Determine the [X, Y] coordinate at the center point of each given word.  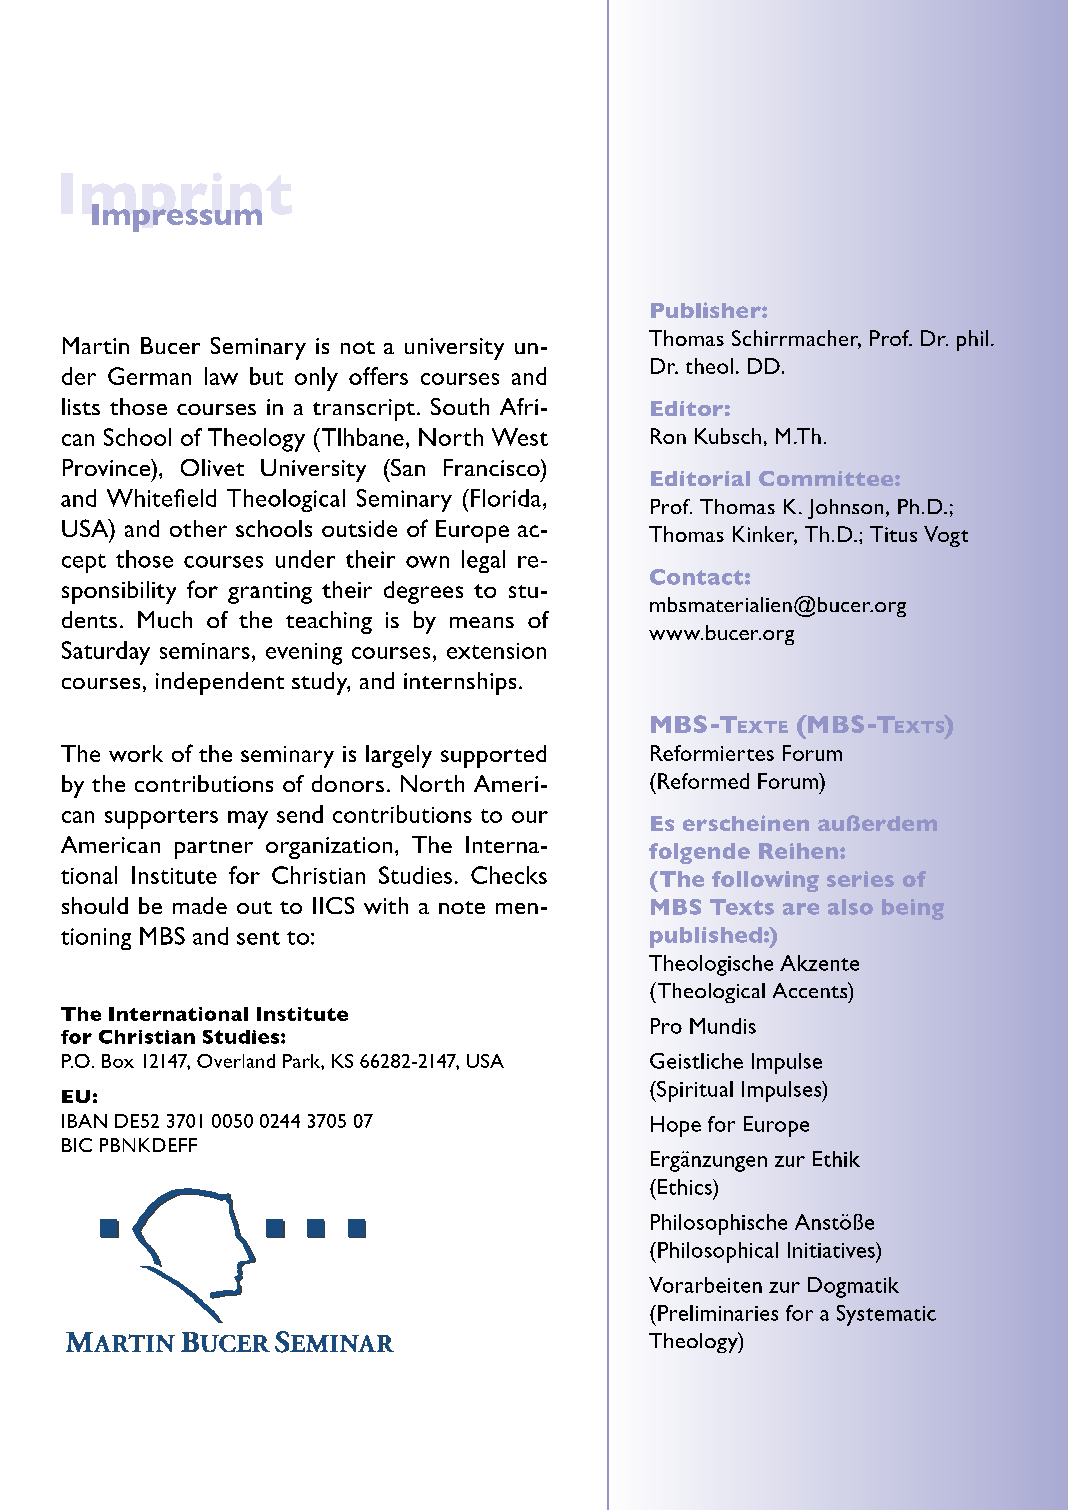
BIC [77, 1145]
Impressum [177, 218]
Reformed [703, 781]
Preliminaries [718, 1313]
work [136, 753]
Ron [668, 436]
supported [493, 756]
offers [378, 376]
